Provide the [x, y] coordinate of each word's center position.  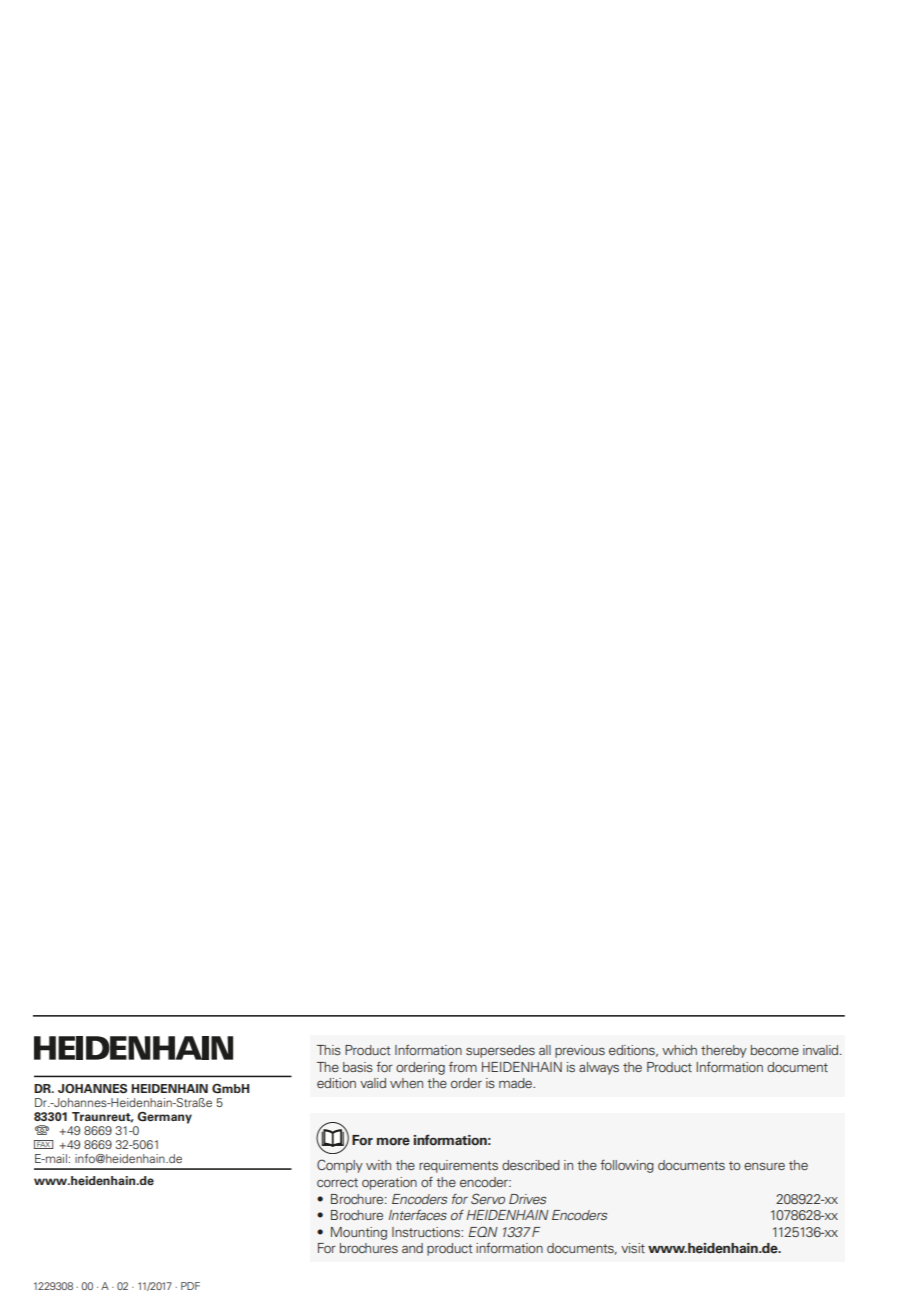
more [393, 1141]
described [531, 1165]
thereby [724, 1051]
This [329, 1050]
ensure [764, 1166]
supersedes [500, 1051]
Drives [527, 1199]
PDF [190, 1286]
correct [337, 1182]
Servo [488, 1198]
